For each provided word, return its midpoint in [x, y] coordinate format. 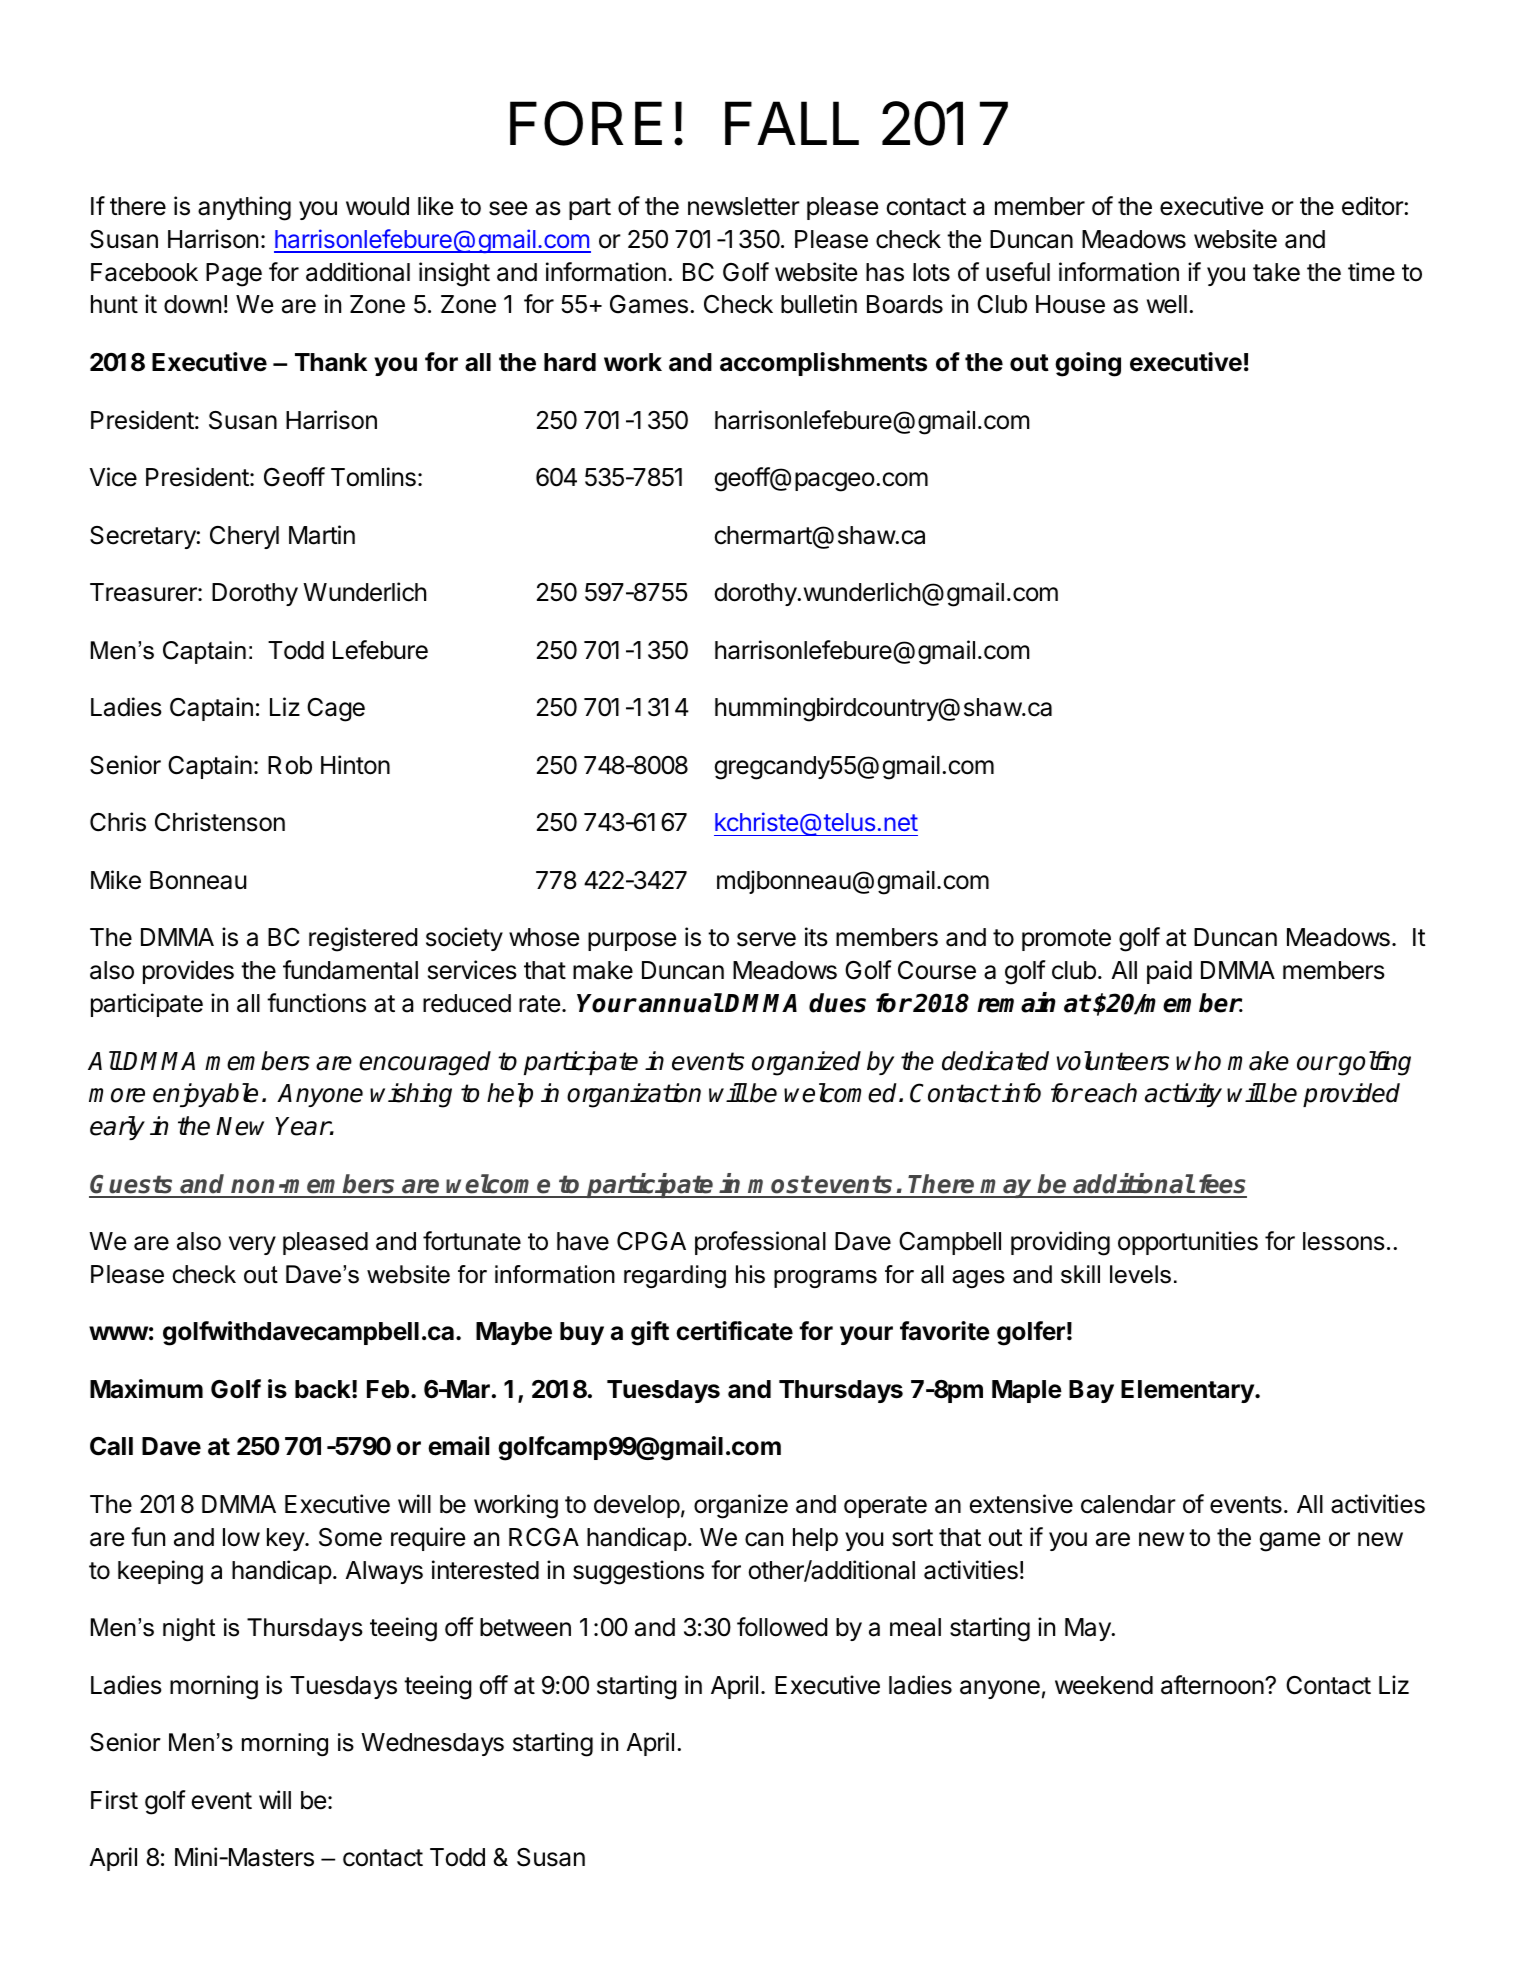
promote [1066, 940]
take [1276, 272]
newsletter [744, 206]
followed [782, 1627]
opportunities [1188, 1243]
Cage [336, 710]
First [114, 1800]
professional [760, 1243]
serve [766, 939]
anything [244, 208]
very [252, 1245]
